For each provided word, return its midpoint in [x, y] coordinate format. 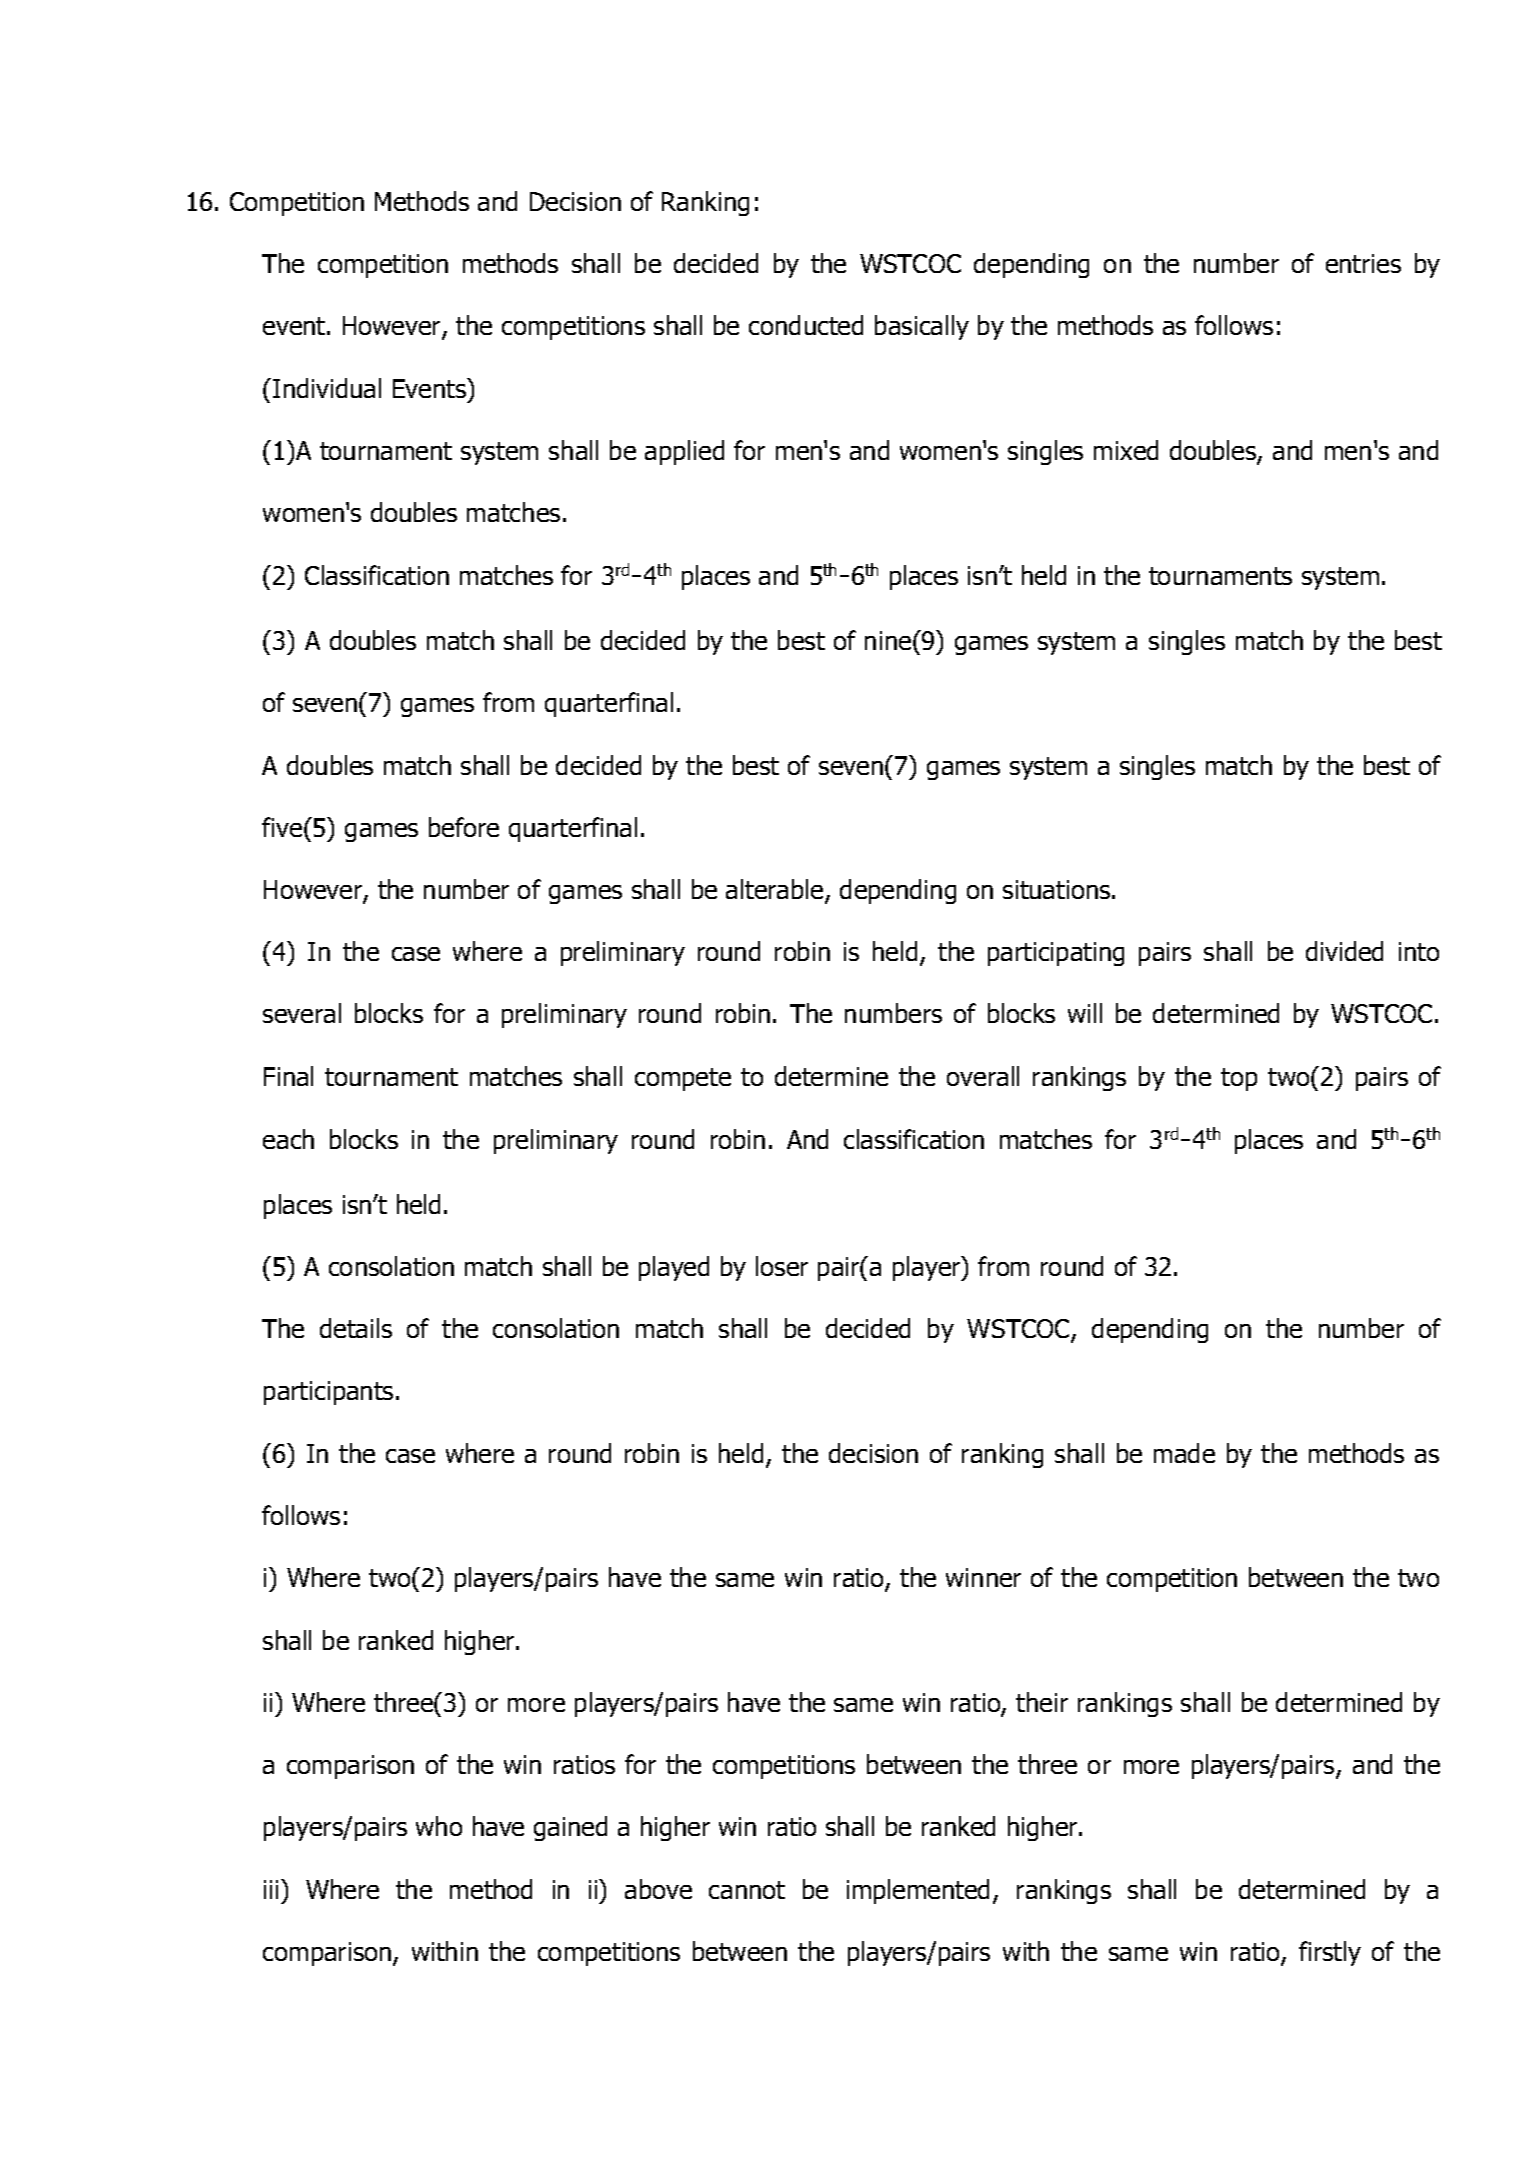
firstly [1330, 1953]
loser [782, 1266]
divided [1344, 951]
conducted [806, 325]
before [464, 827]
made [1184, 1453]
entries [1363, 263]
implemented [918, 1891]
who [439, 1826]
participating [1056, 954]
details [356, 1328]
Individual [327, 388]
